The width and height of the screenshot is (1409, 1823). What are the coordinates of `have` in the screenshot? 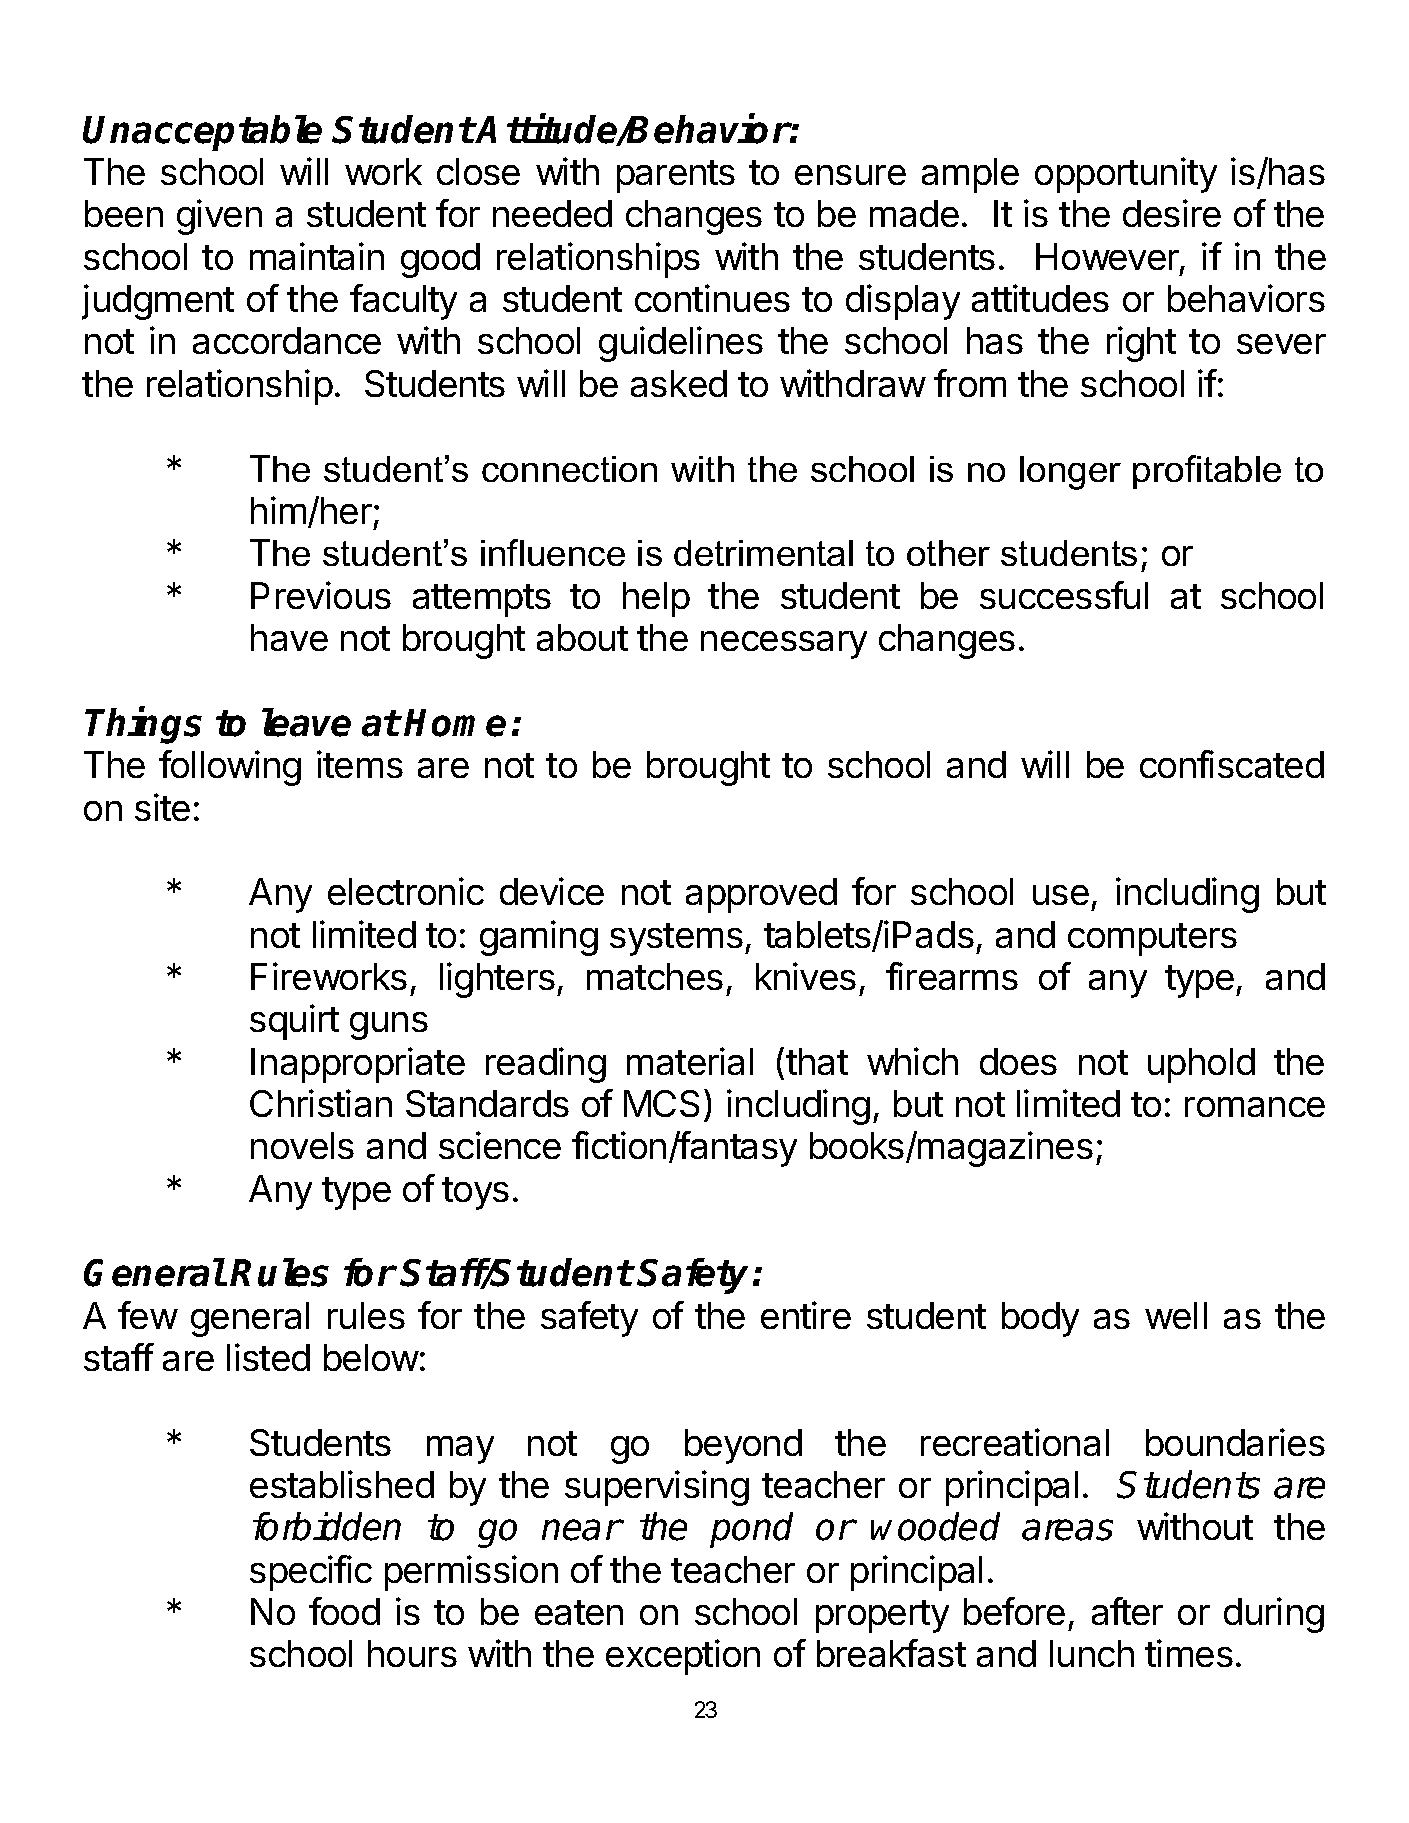 It's located at (289, 637).
